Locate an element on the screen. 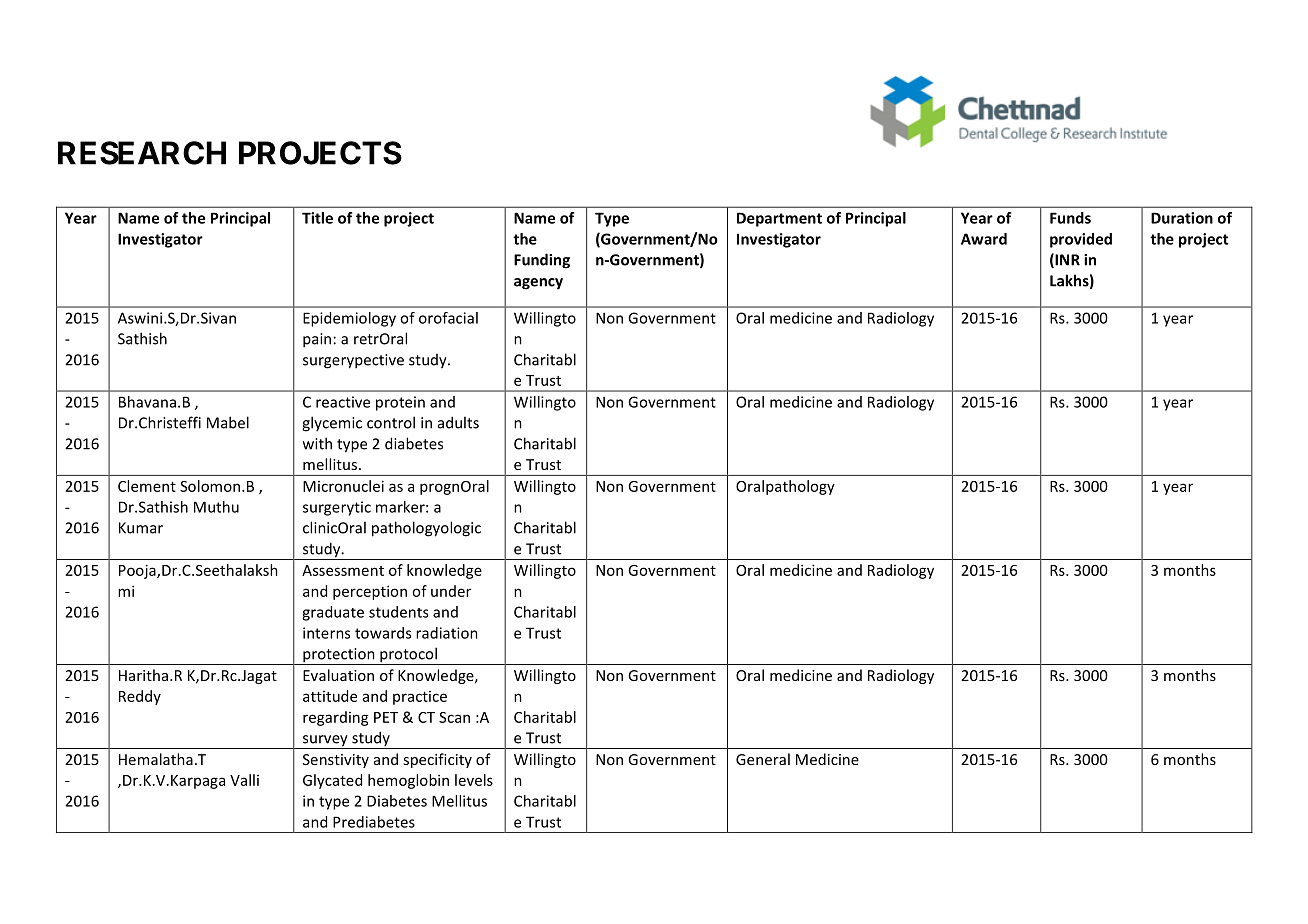 The width and height of the screenshot is (1308, 924). with is located at coordinates (317, 443).
